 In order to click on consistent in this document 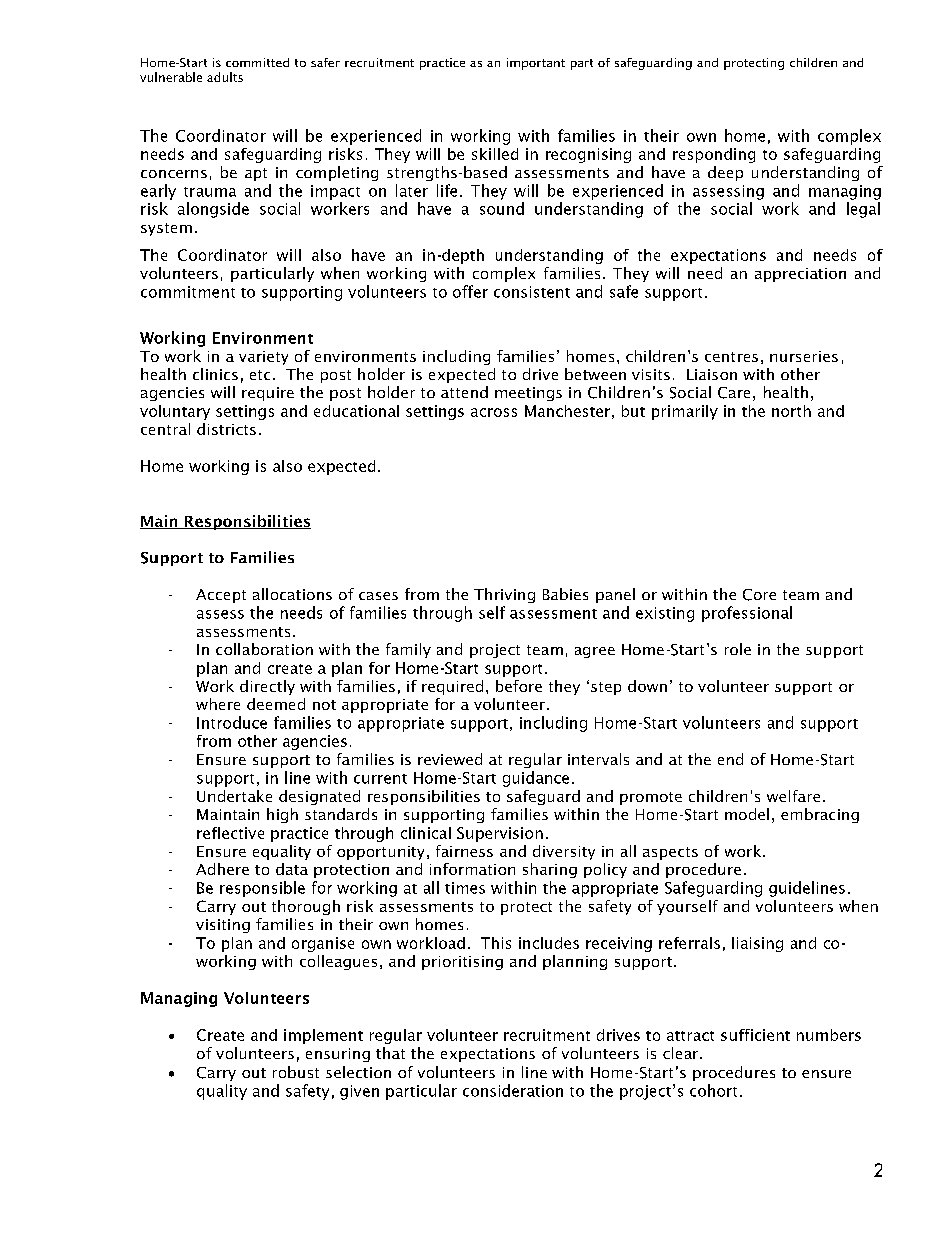, I will do `click(532, 292)`.
